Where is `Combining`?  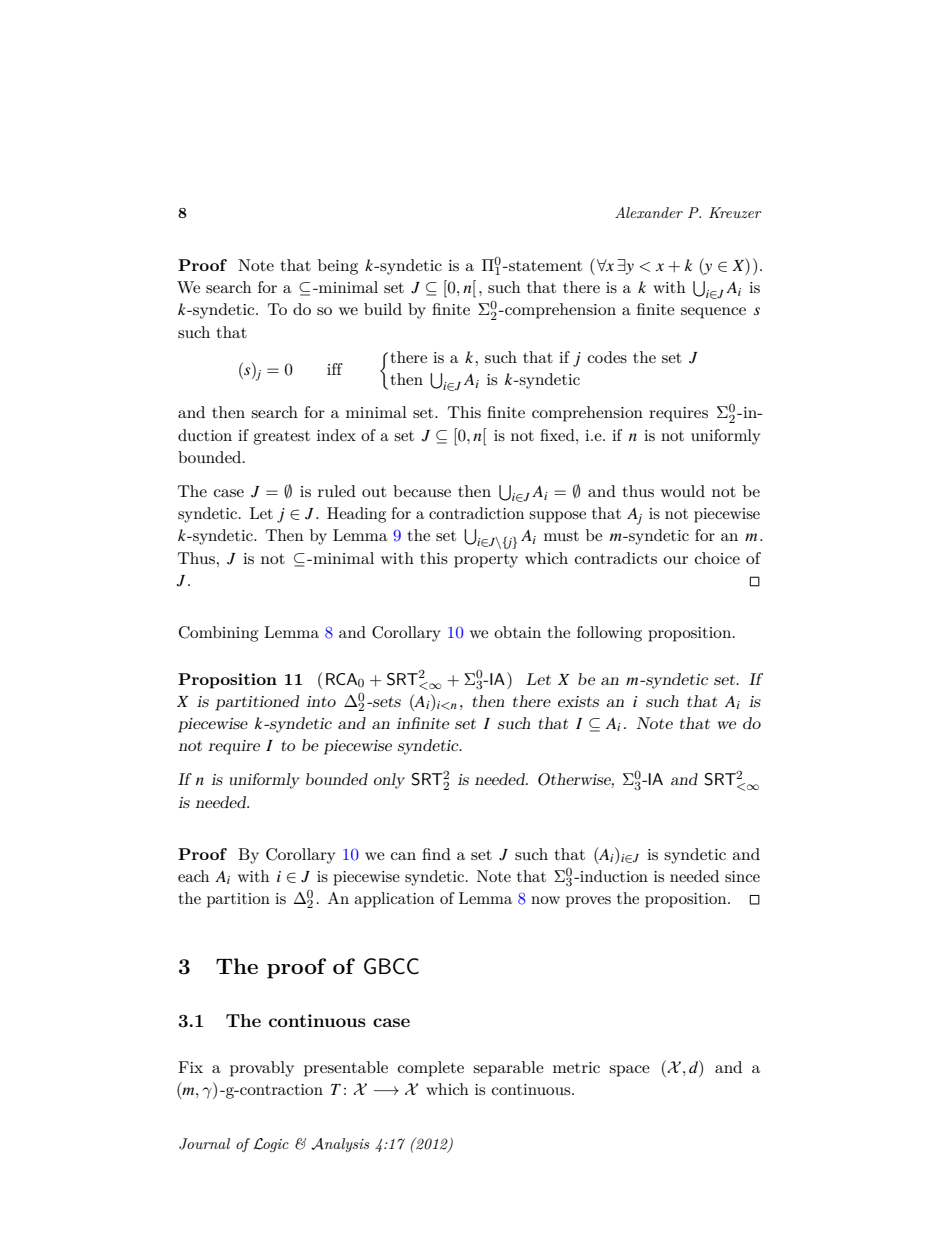 Combining is located at coordinates (218, 634).
